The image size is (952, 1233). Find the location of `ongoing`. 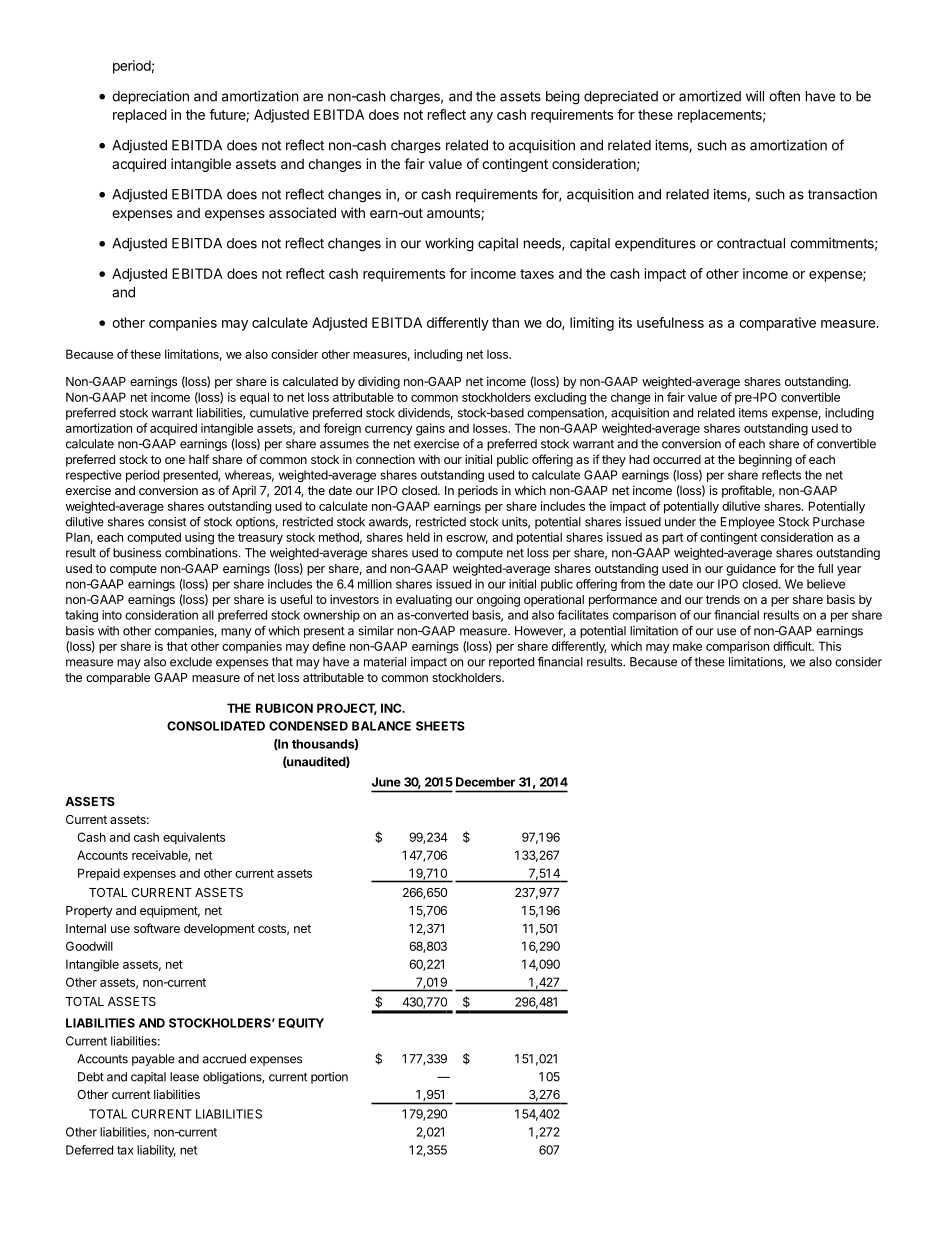

ongoing is located at coordinates (498, 600).
